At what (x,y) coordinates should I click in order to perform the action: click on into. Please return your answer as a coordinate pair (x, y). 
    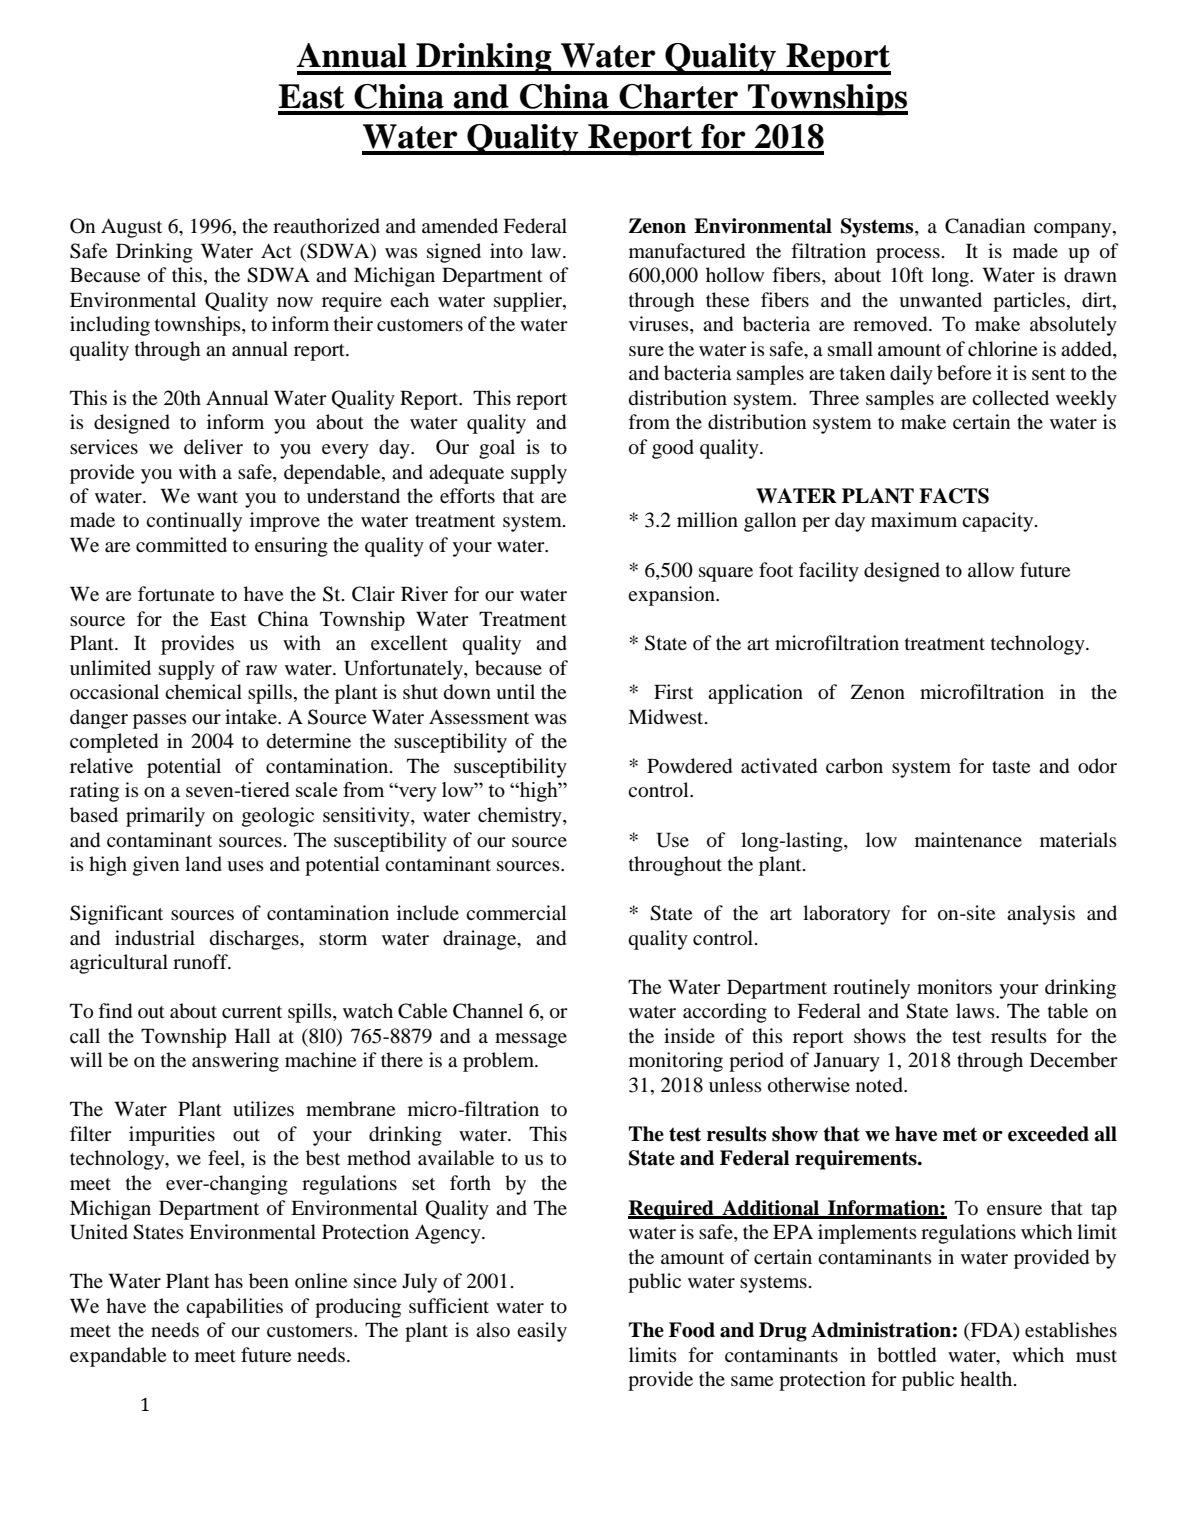
    Looking at the image, I should click on (506, 251).
